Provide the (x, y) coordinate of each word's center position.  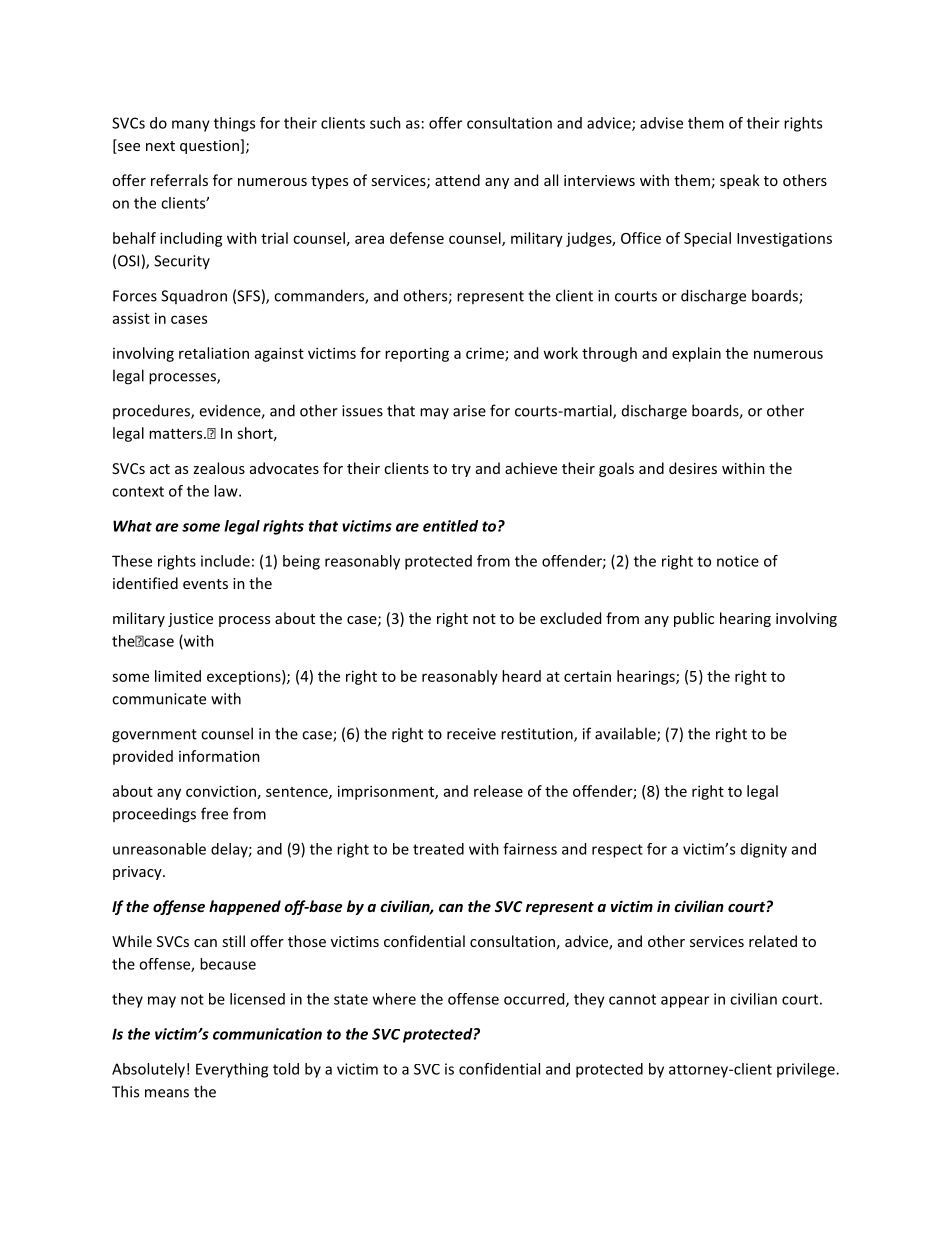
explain (696, 354)
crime (486, 354)
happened (245, 907)
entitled (450, 526)
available (626, 734)
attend (457, 180)
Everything (232, 1070)
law (227, 491)
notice (738, 561)
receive (471, 734)
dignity (764, 850)
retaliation (214, 353)
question (209, 147)
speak (740, 181)
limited (178, 676)
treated (438, 849)
